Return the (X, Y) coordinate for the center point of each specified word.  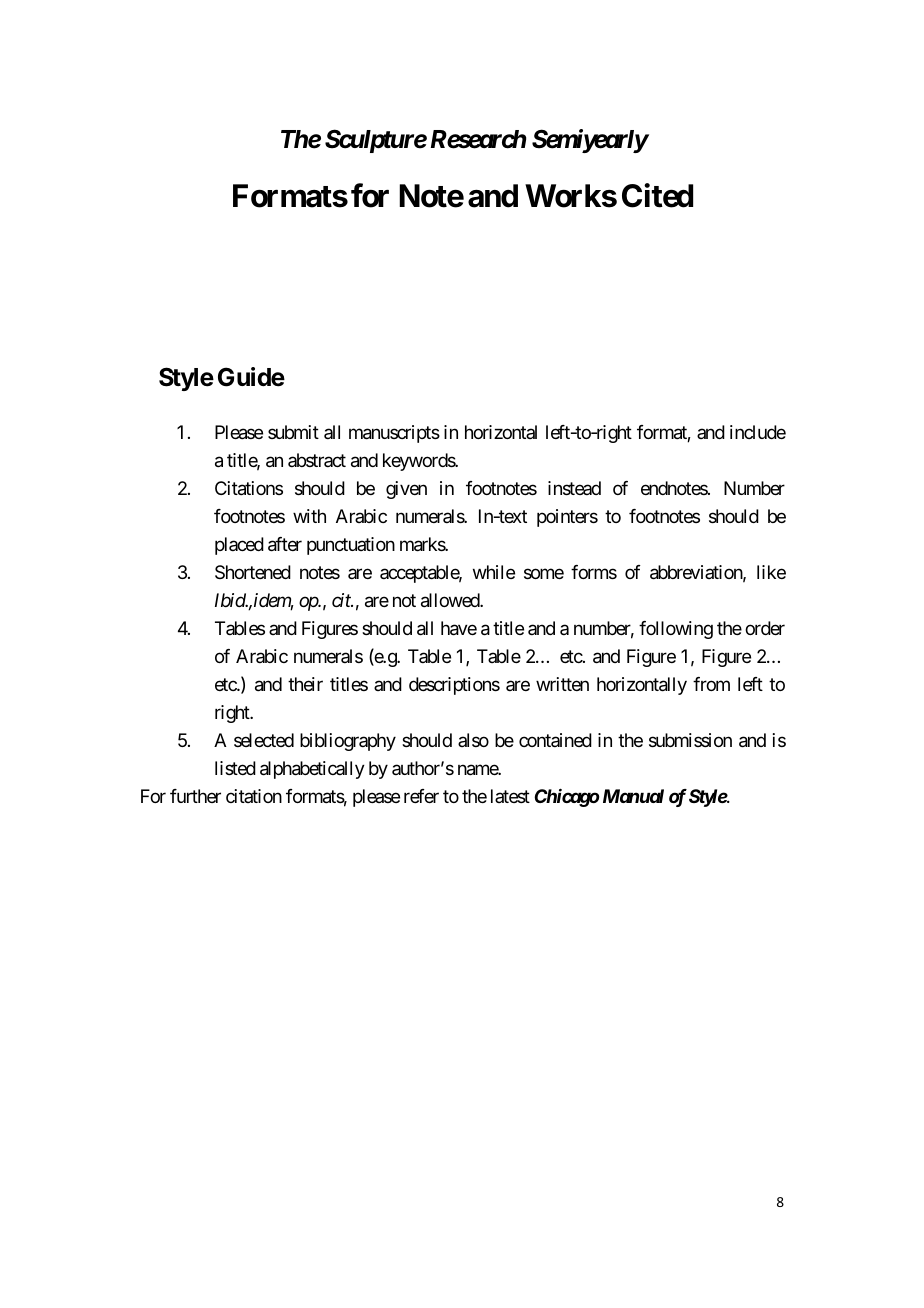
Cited (657, 195)
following (676, 630)
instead (574, 488)
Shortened (253, 572)
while (494, 572)
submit (293, 432)
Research (478, 139)
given (406, 490)
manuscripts (394, 434)
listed (235, 768)
